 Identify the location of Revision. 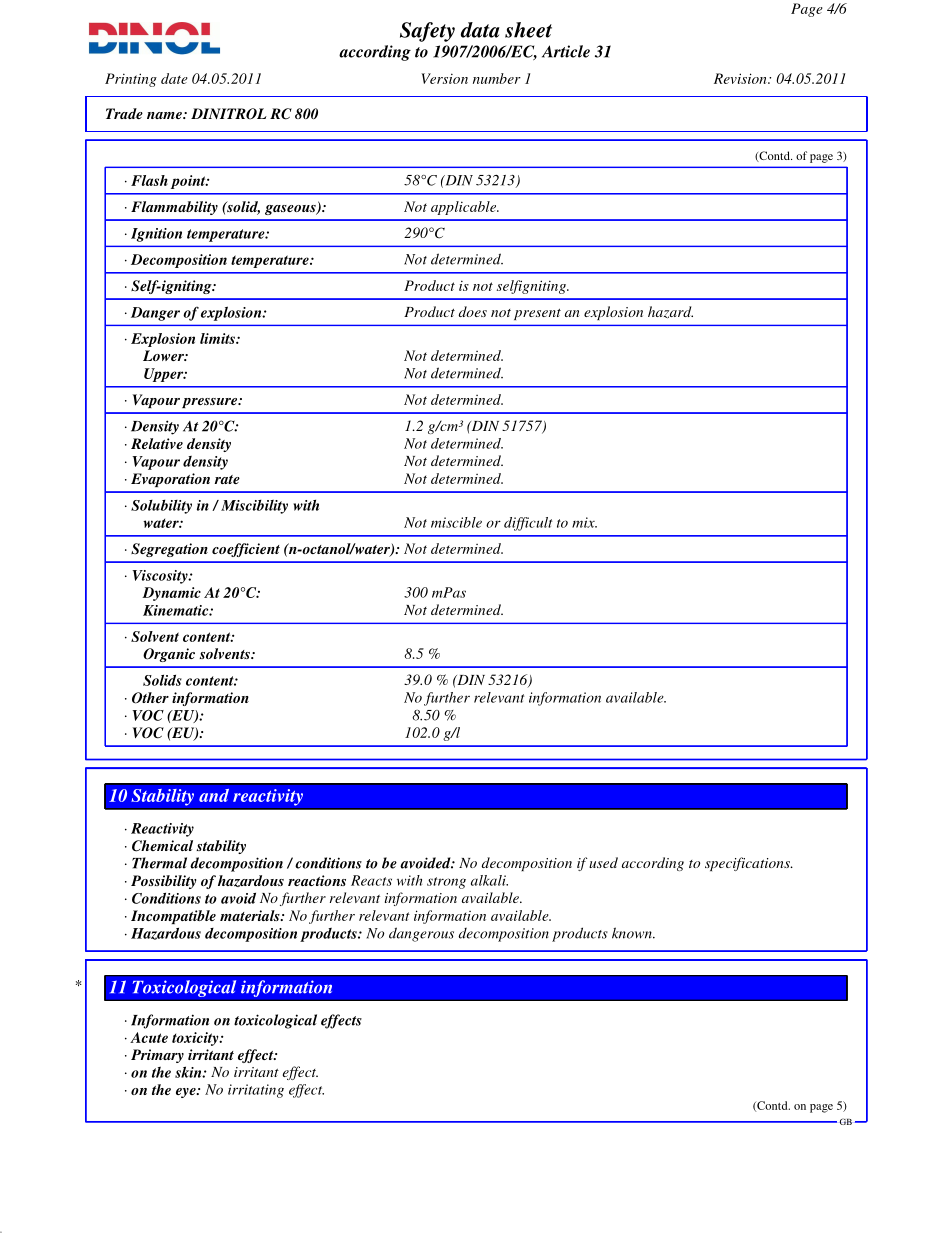
(741, 78).
